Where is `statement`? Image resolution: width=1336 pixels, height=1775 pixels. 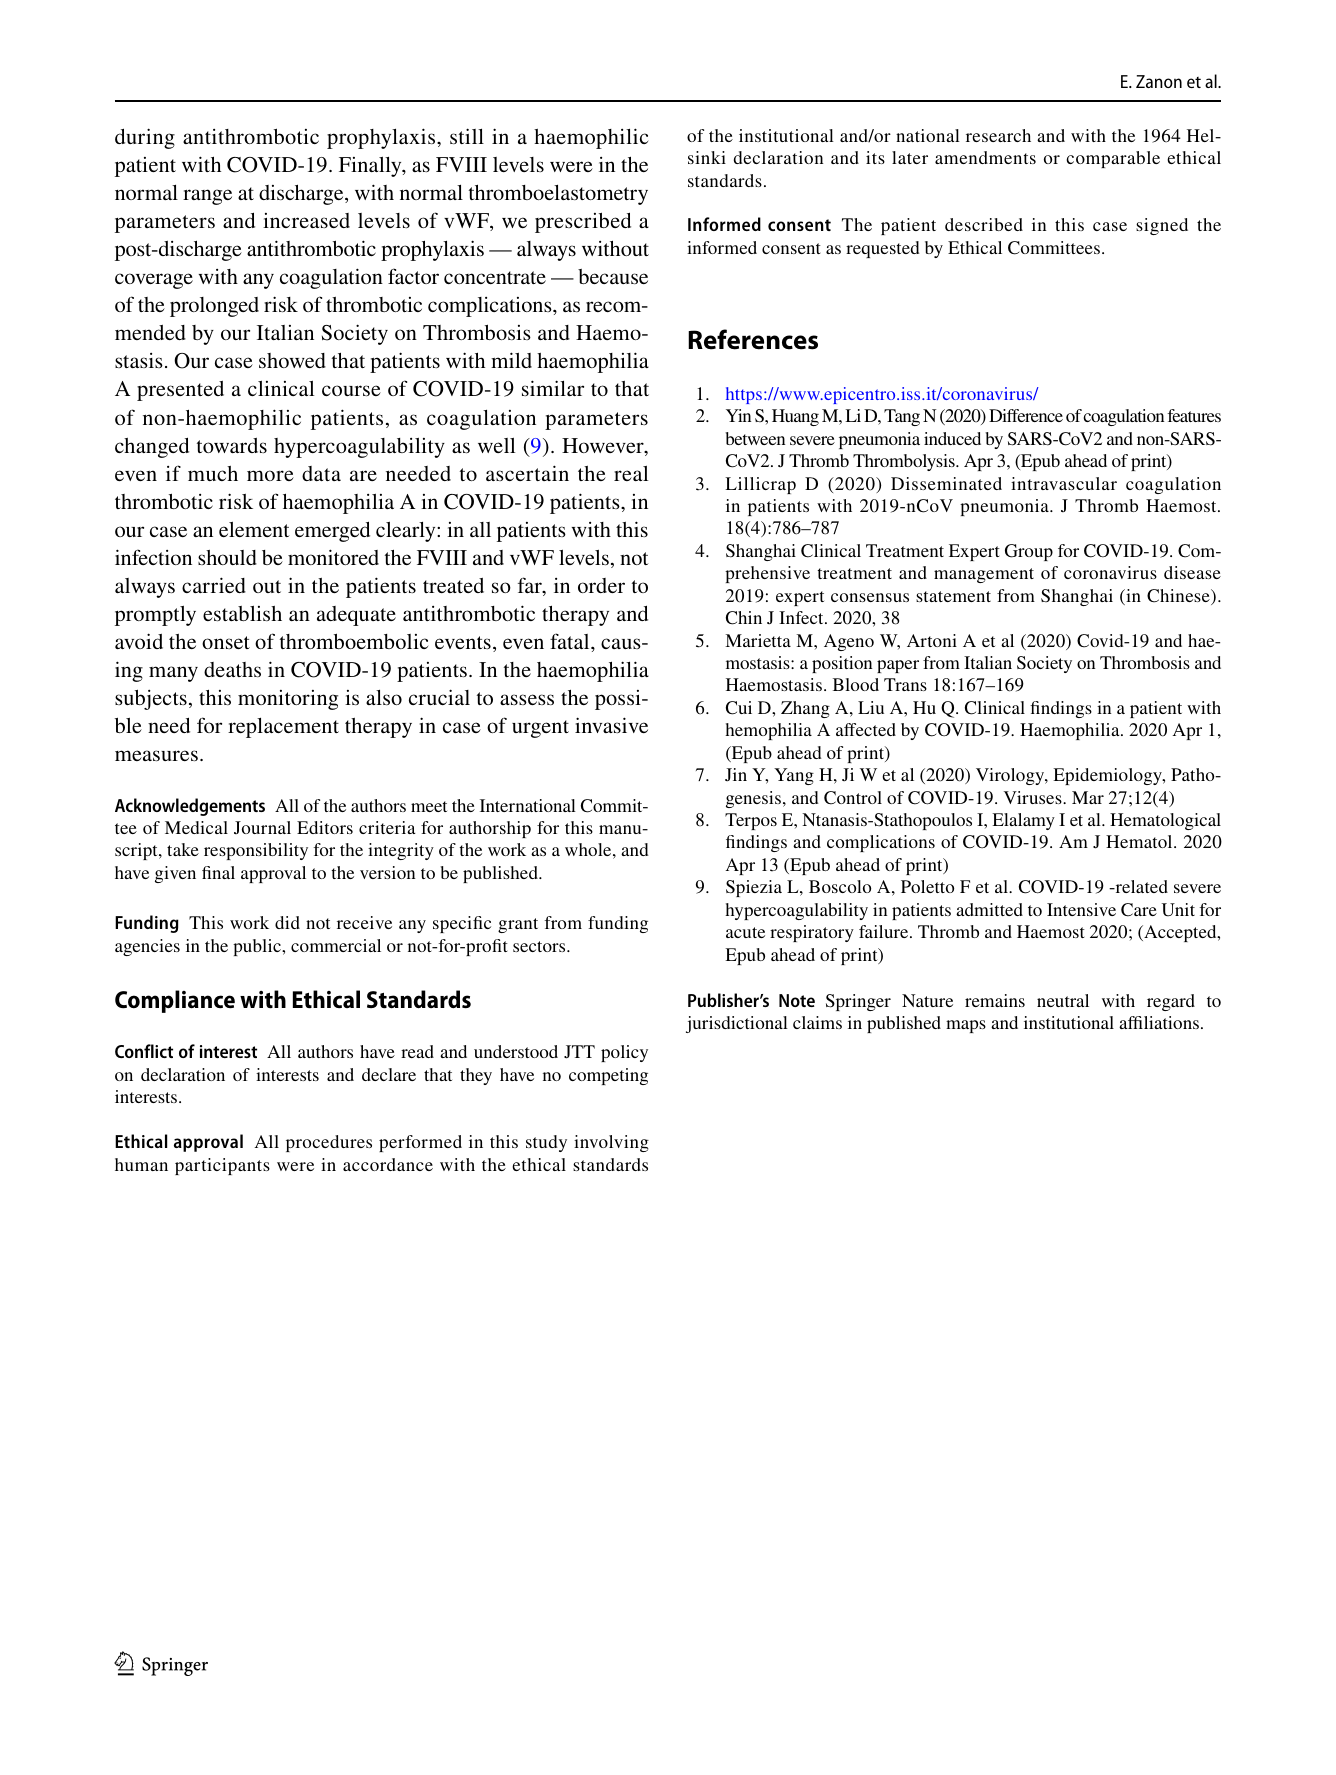 statement is located at coordinates (953, 596).
